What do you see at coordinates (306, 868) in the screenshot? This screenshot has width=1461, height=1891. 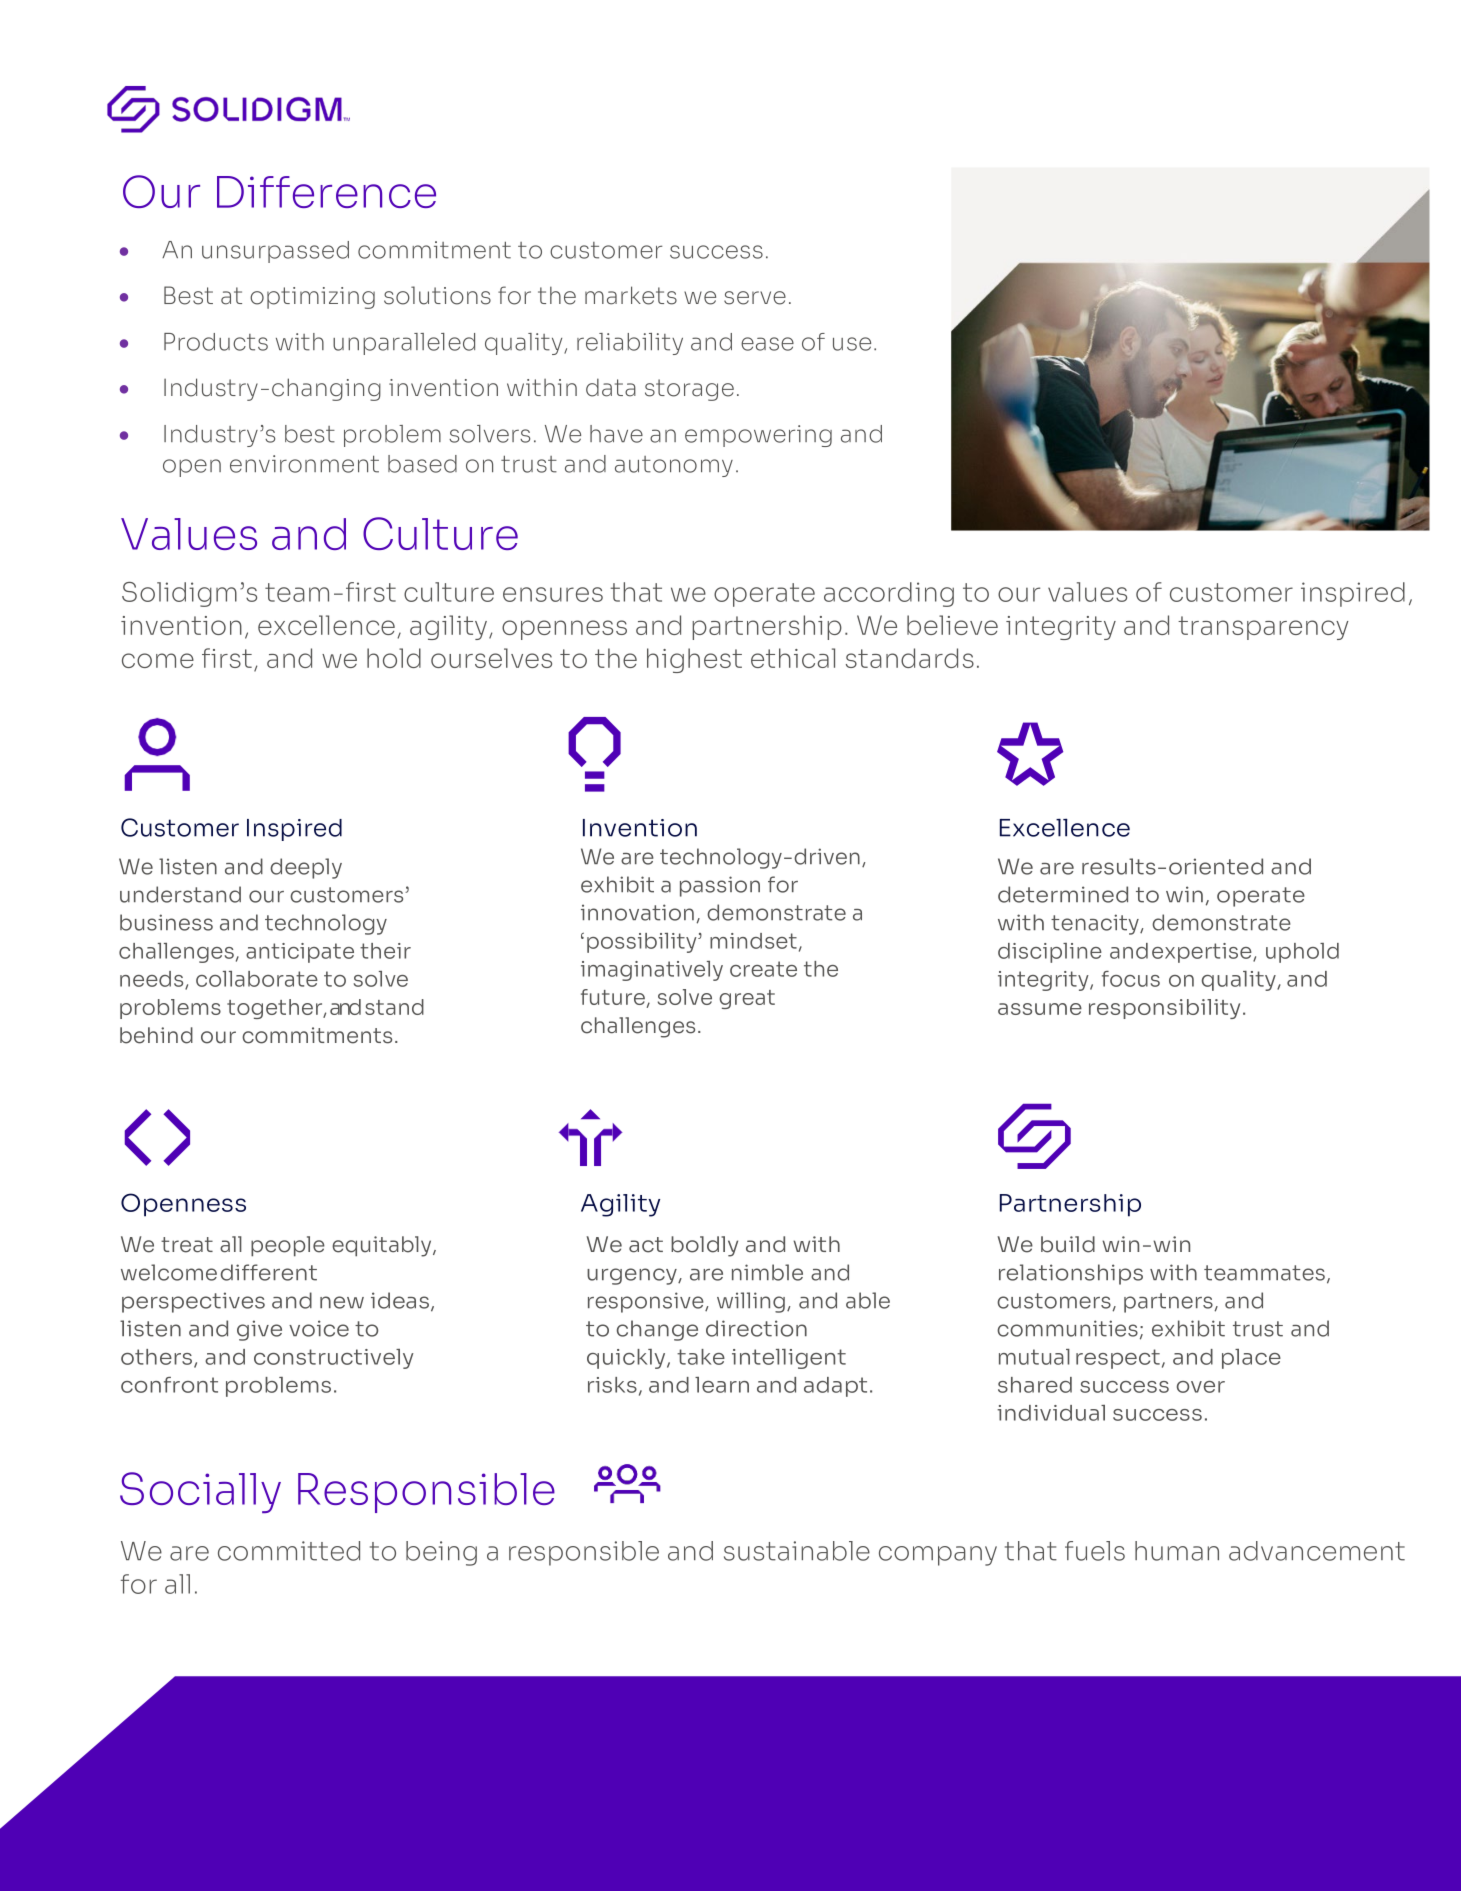 I see `deeply` at bounding box center [306, 868].
